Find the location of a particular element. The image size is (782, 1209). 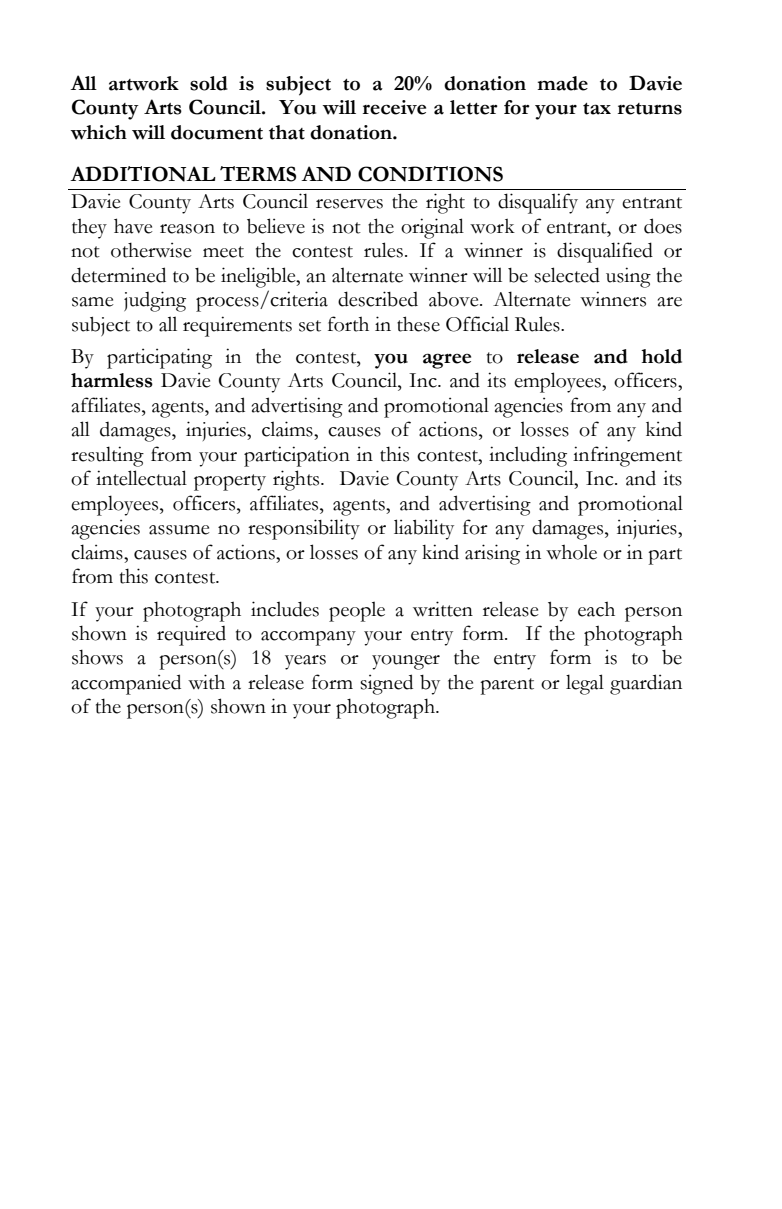

tax is located at coordinates (597, 109).
